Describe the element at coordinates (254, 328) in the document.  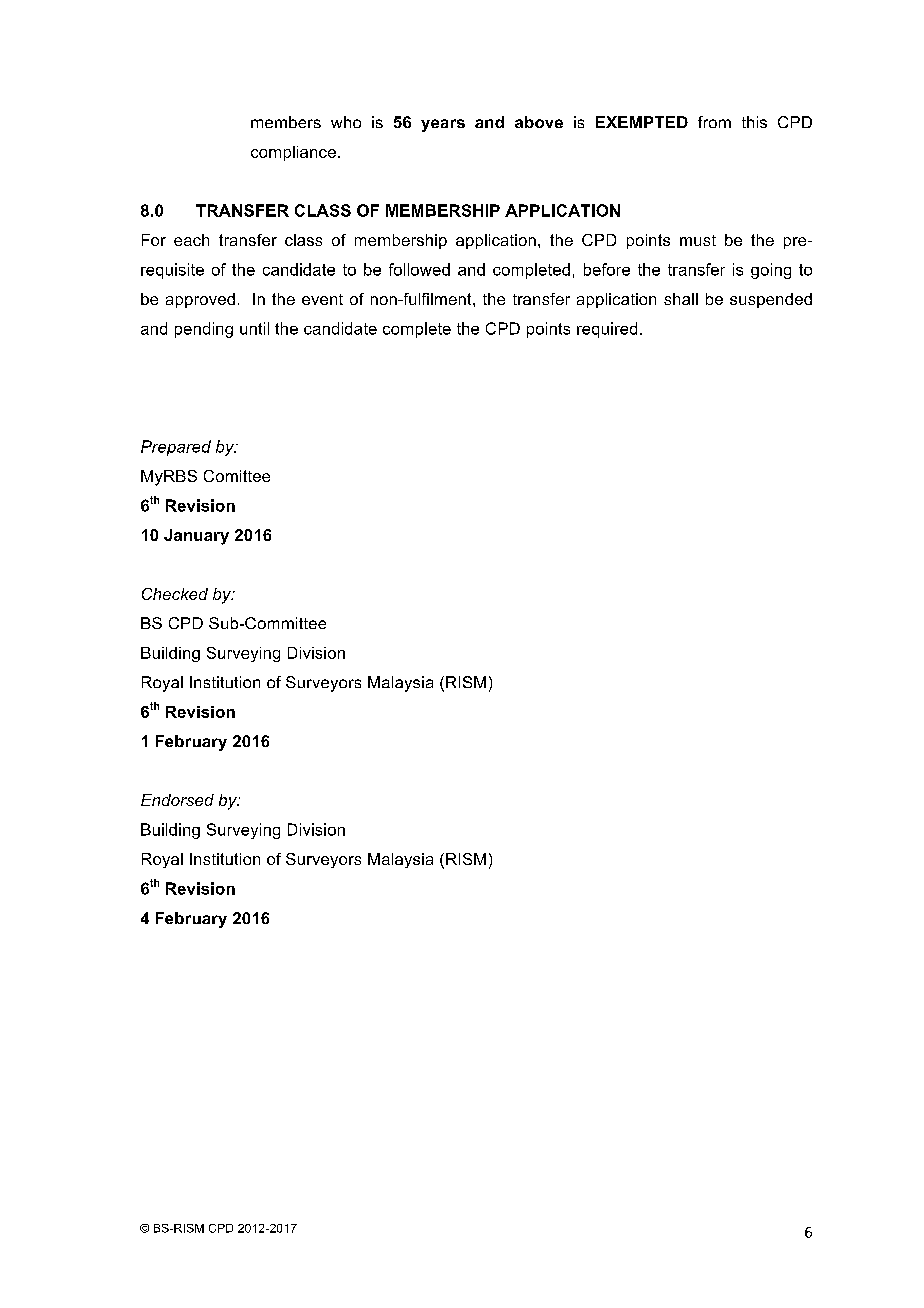
I see `until` at that location.
